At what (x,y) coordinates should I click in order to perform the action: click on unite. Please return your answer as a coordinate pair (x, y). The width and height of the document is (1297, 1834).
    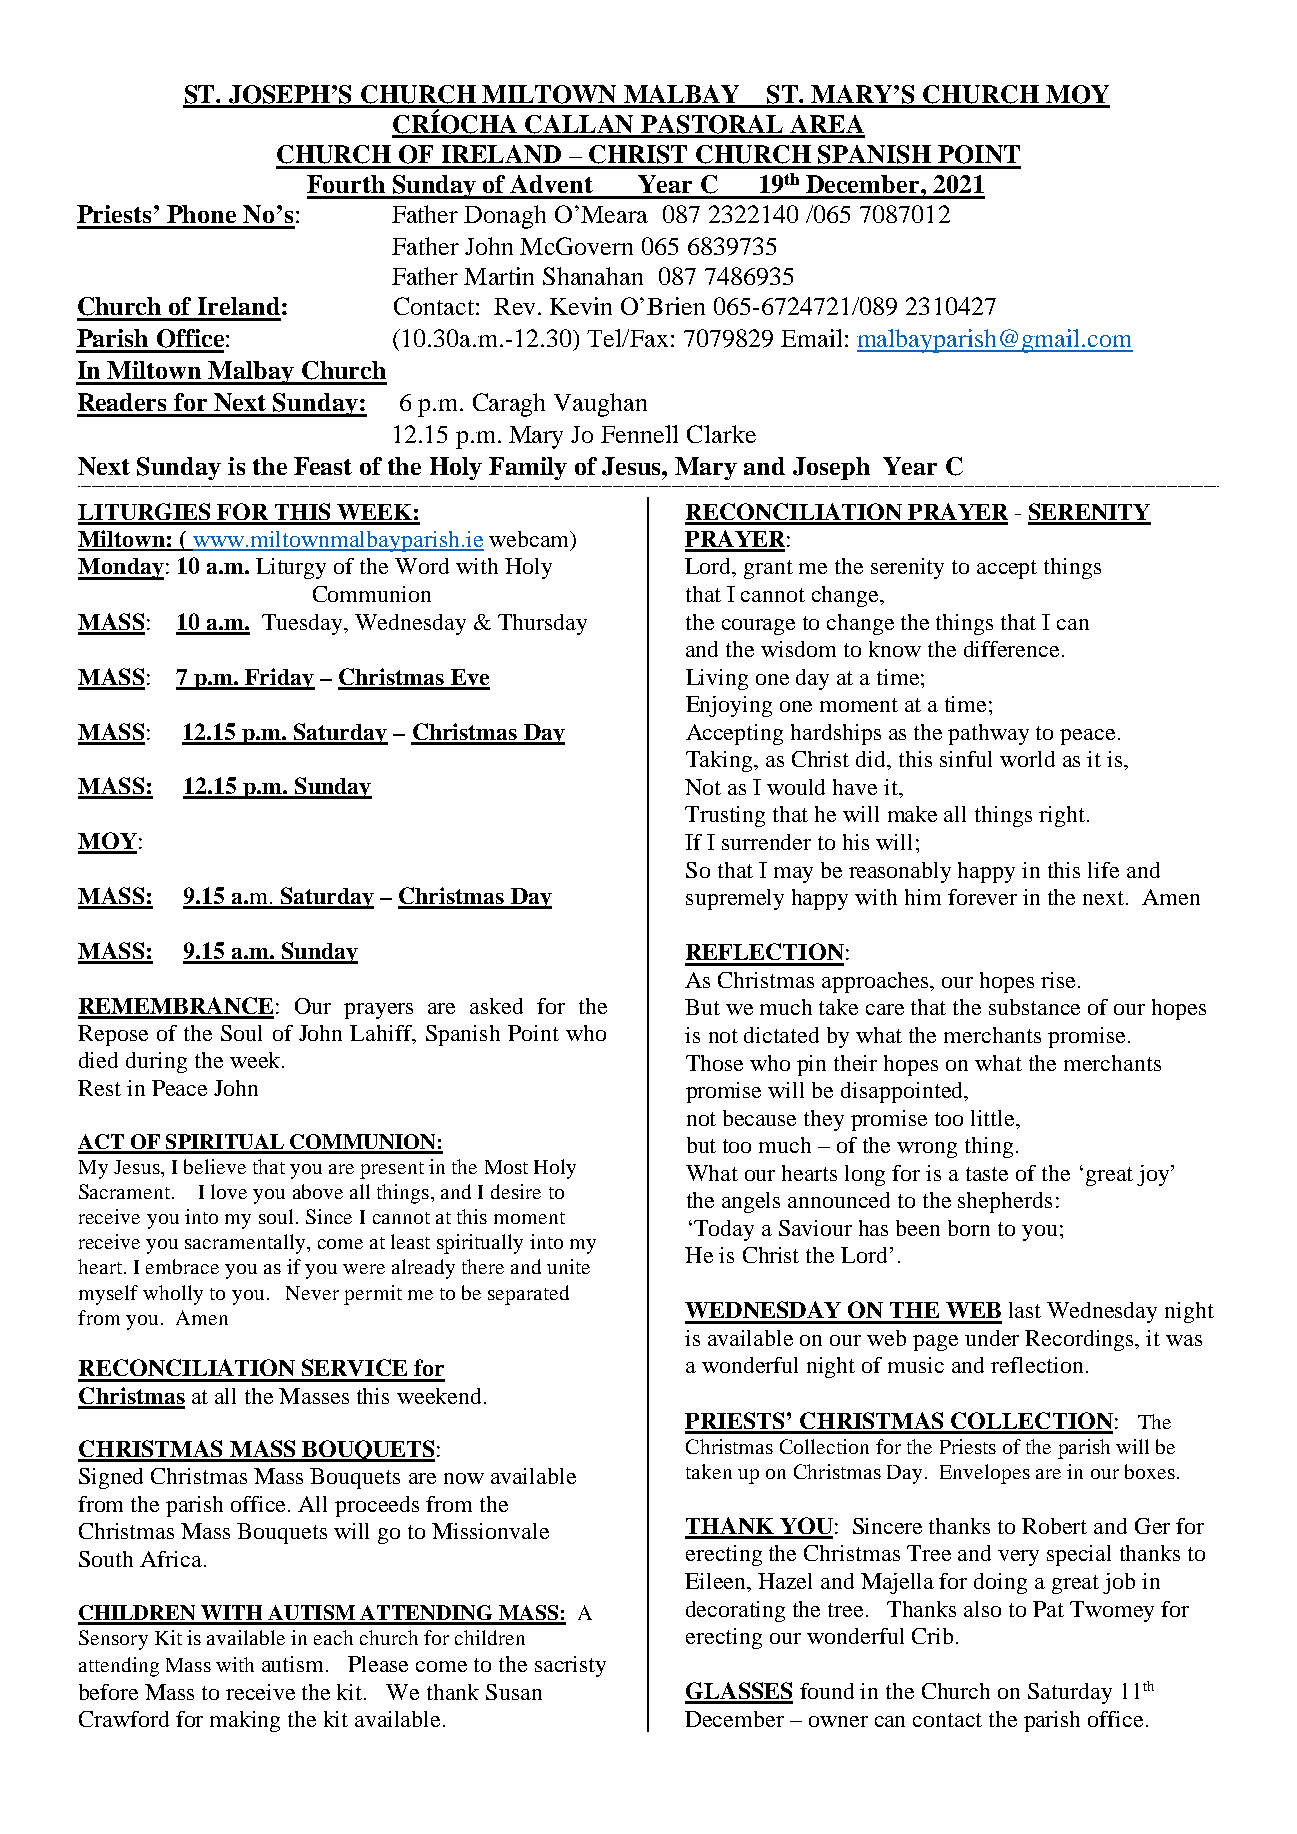
    Looking at the image, I should click on (568, 1266).
